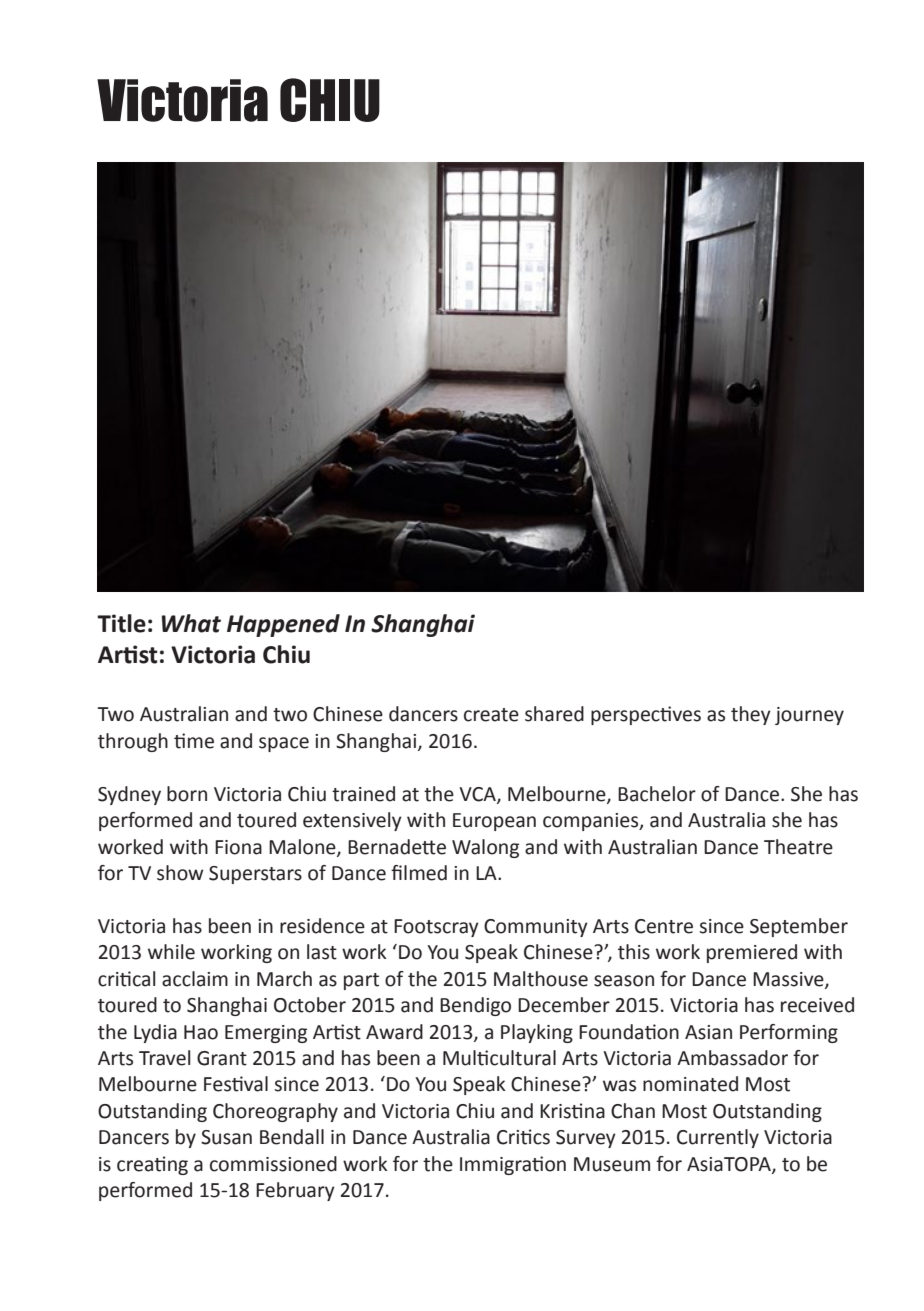 This screenshot has width=924, height=1311. I want to click on Theatre, so click(798, 847).
